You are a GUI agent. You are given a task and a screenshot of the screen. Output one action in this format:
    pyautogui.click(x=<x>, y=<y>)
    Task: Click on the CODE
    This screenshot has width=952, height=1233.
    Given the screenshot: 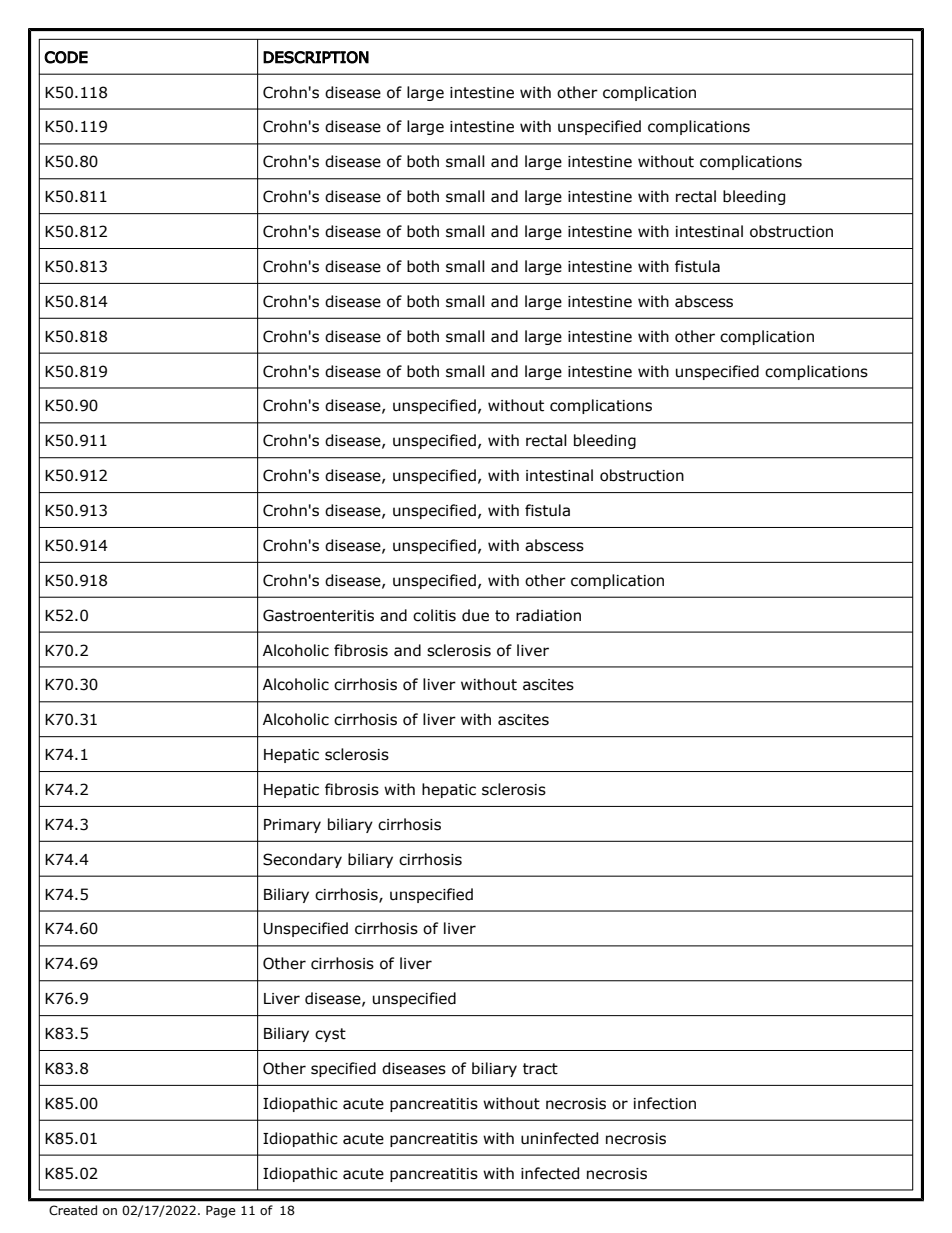 What is the action you would take?
    pyautogui.click(x=66, y=57)
